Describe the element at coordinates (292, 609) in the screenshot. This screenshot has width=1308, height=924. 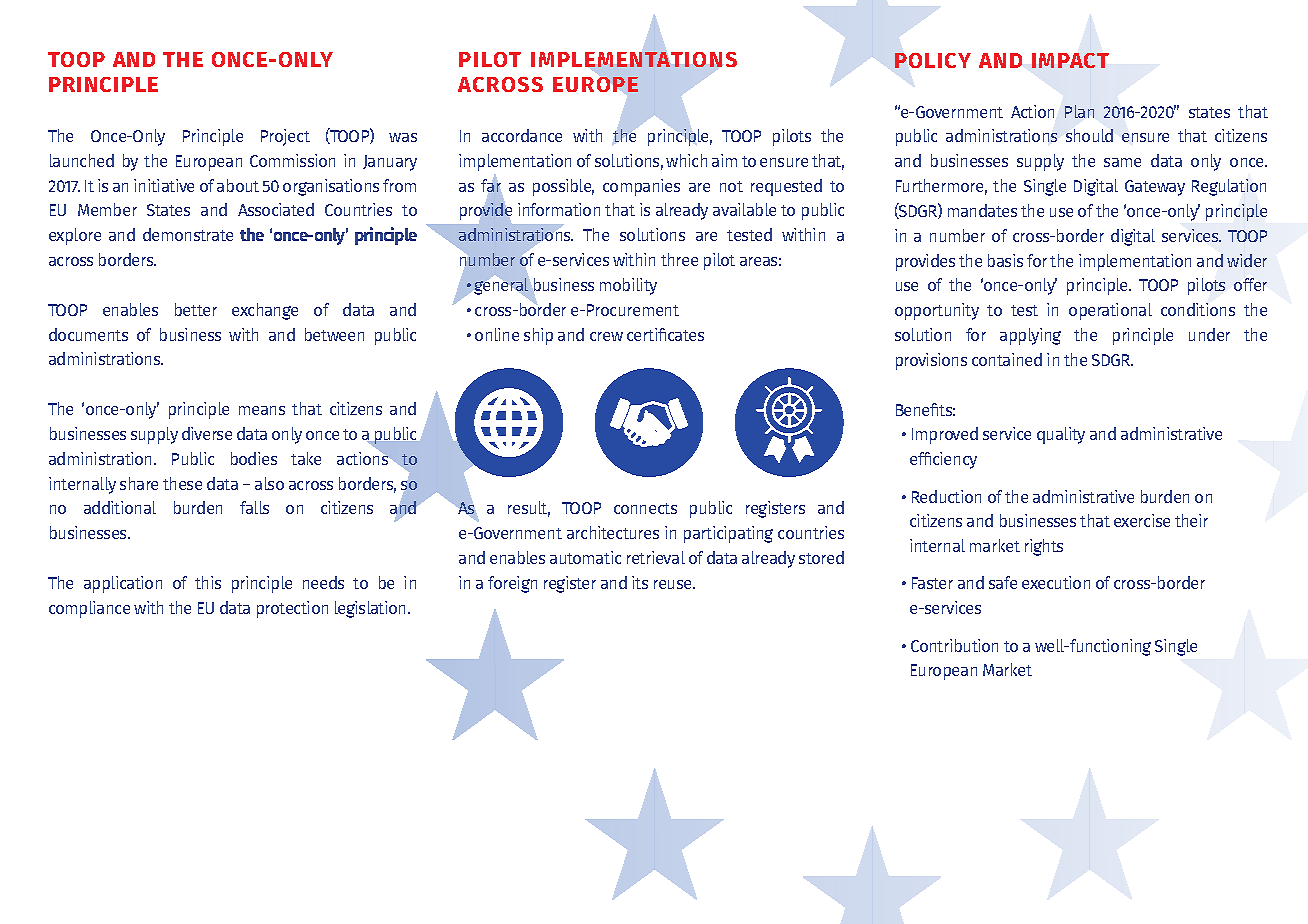
I see `protection` at that location.
